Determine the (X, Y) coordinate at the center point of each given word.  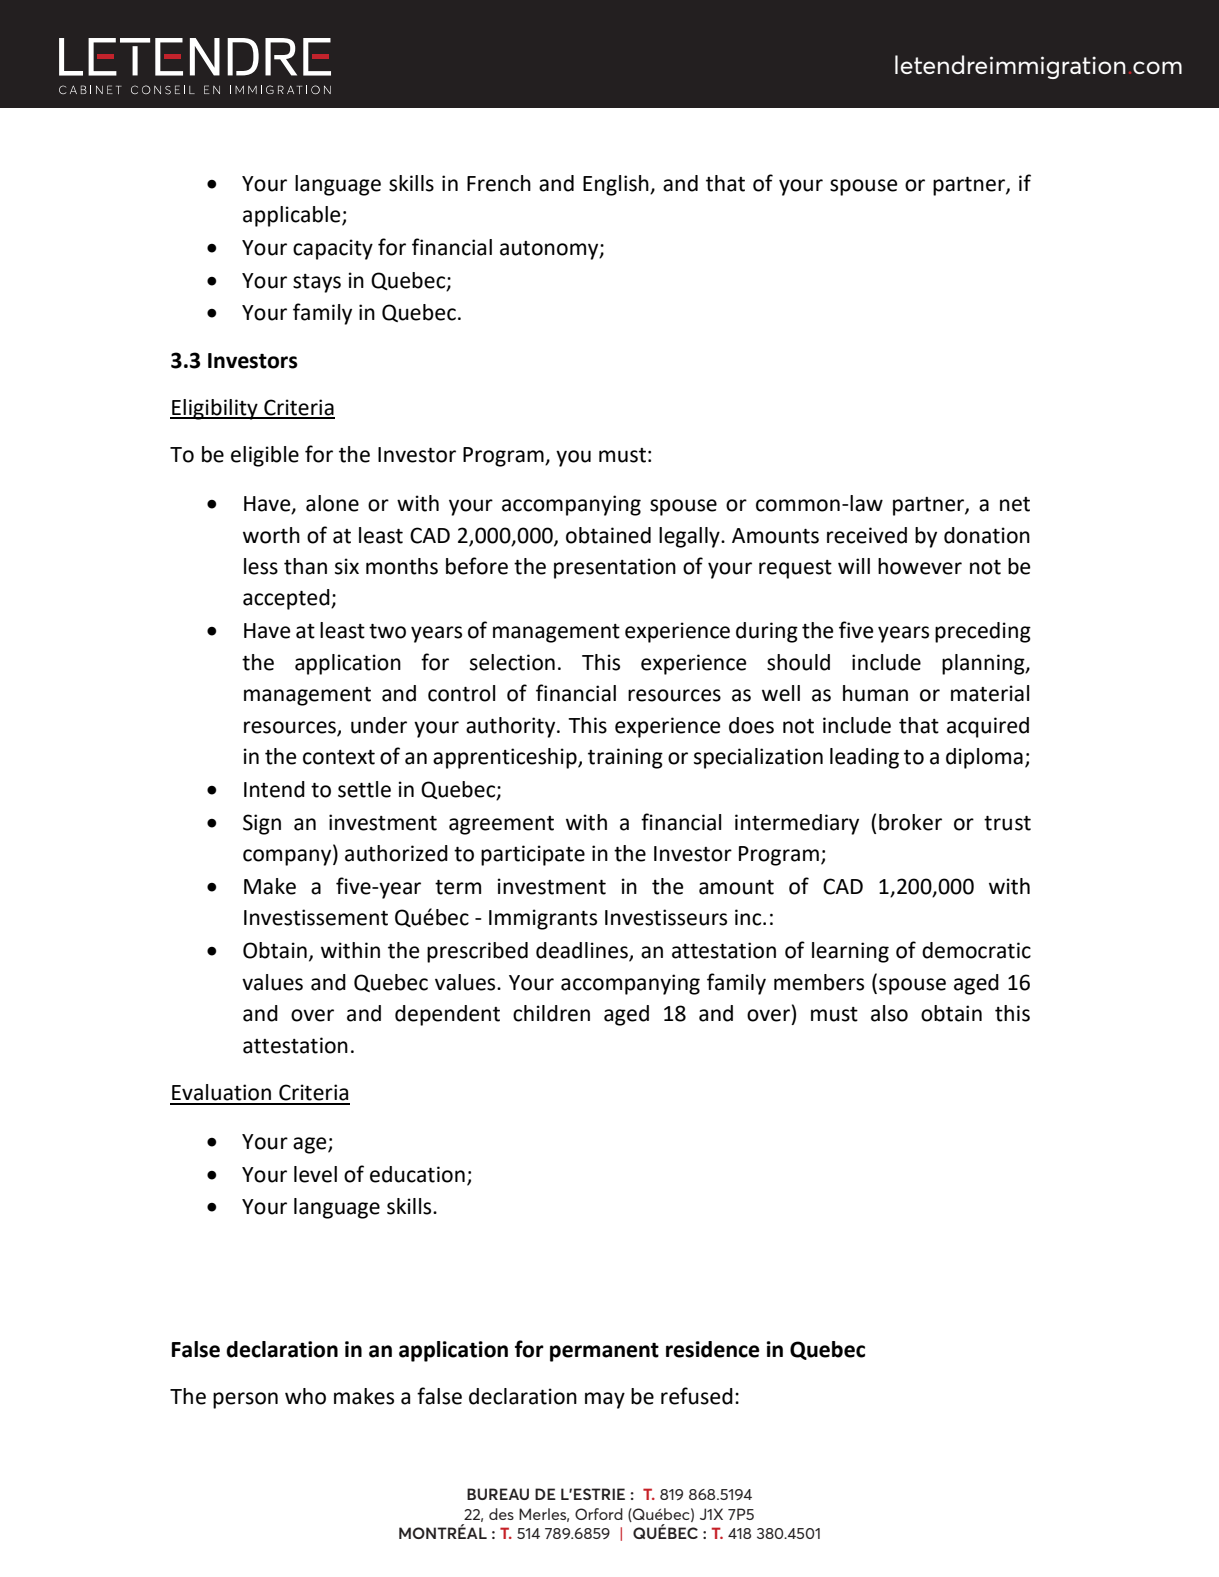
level (315, 1174)
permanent (604, 1352)
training (625, 758)
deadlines (583, 951)
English (617, 185)
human (875, 693)
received (867, 535)
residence (713, 1349)
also (889, 1013)
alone (332, 503)
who (305, 1396)
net (1015, 504)
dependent (447, 1015)
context (339, 757)
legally (690, 537)
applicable (293, 216)
